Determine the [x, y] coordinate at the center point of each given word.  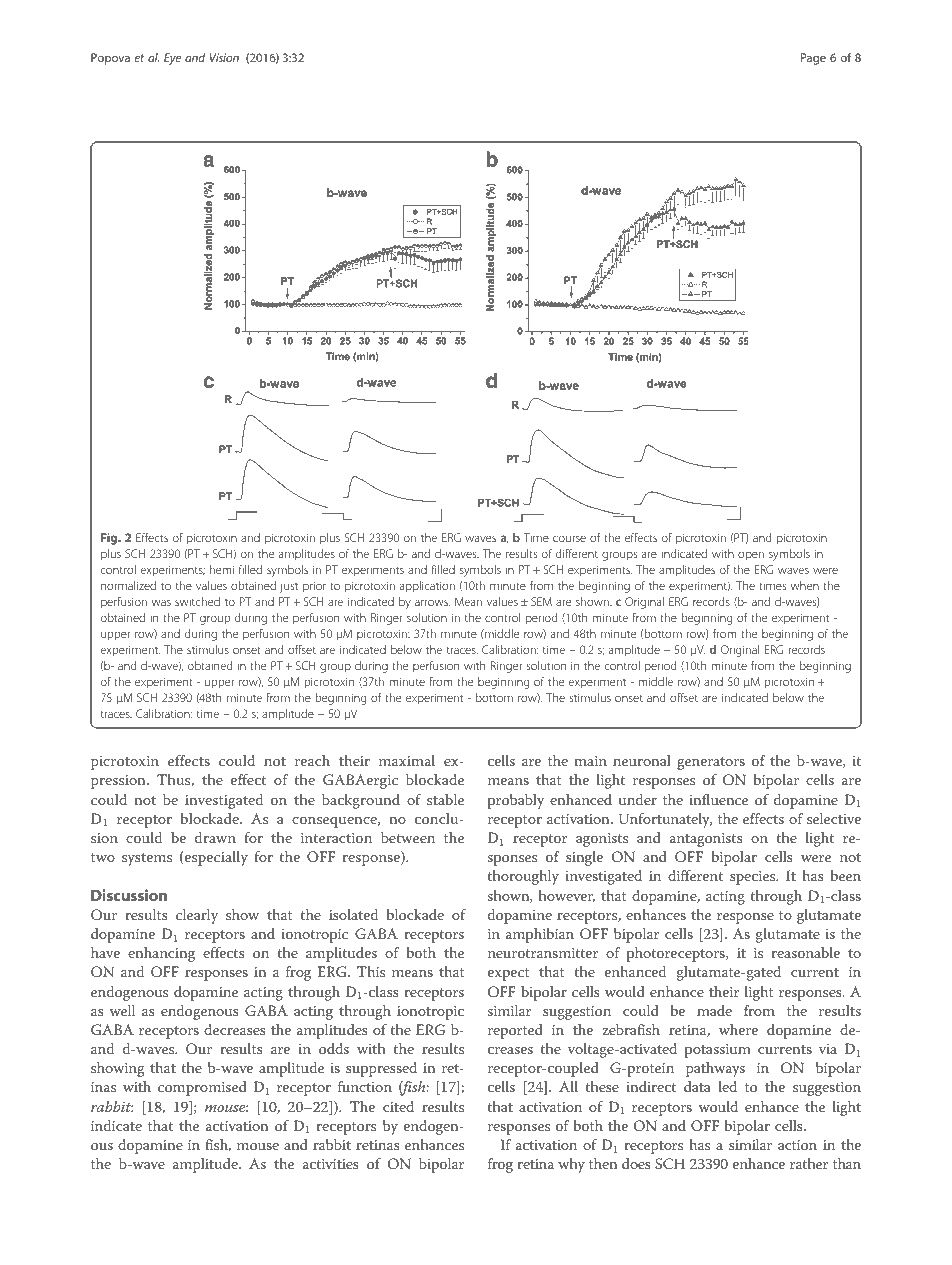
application [427, 587]
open [751, 556]
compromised [202, 1088]
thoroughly [523, 877]
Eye [172, 59]
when [805, 585]
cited [398, 1106]
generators [711, 763]
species [754, 878]
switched [197, 601]
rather [809, 1163]
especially [215, 858]
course [569, 538]
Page [813, 59]
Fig [110, 539]
